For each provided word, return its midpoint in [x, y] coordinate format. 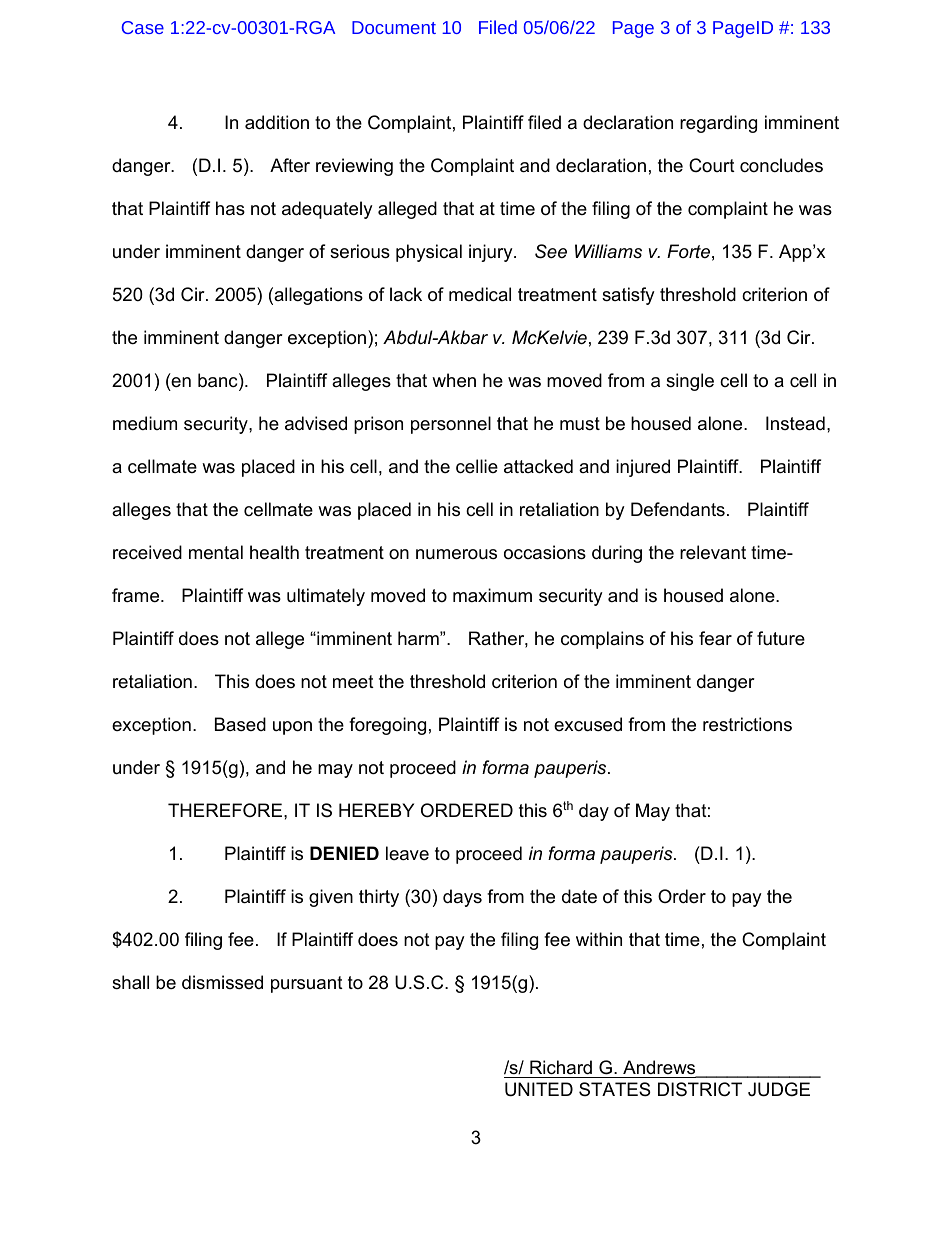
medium [145, 423]
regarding [718, 124]
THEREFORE [226, 810]
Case [143, 27]
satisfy [628, 296]
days [462, 898]
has [230, 208]
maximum [492, 595]
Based [240, 724]
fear [715, 638]
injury [492, 253]
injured [643, 468]
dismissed [222, 982]
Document [394, 27]
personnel [451, 425]
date [579, 896]
